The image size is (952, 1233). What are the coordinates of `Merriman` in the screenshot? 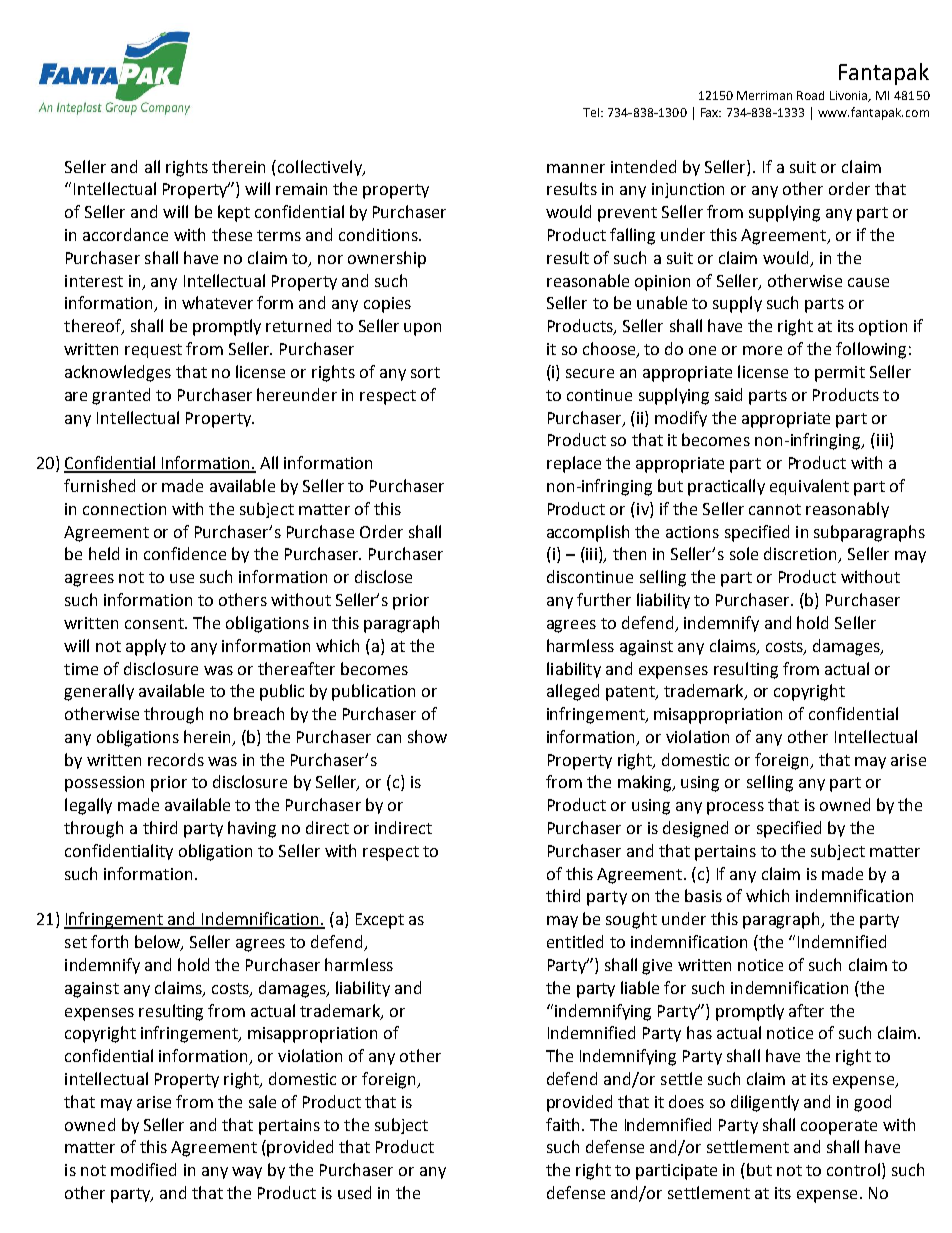 It's located at (764, 95).
